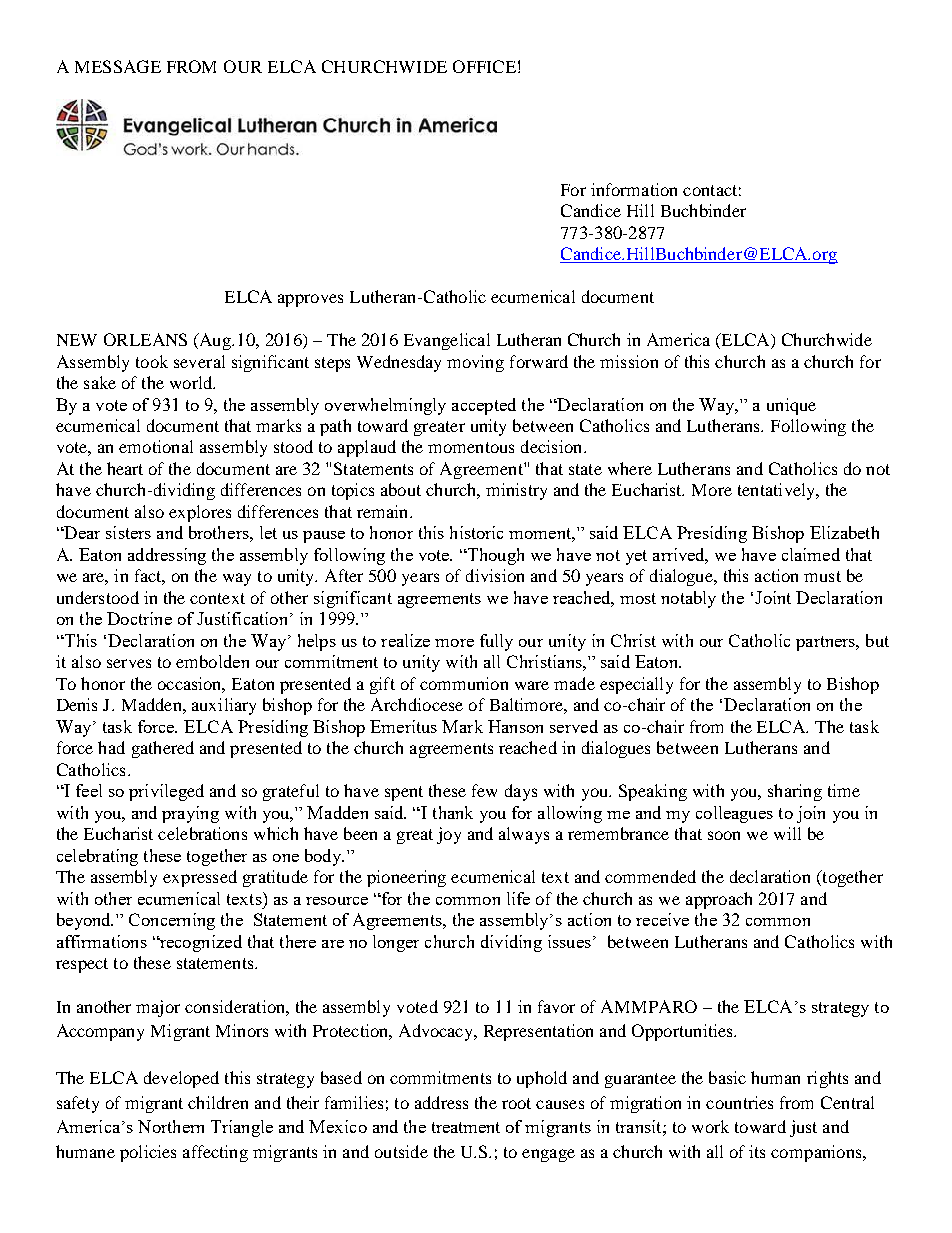  I want to click on must, so click(822, 576).
